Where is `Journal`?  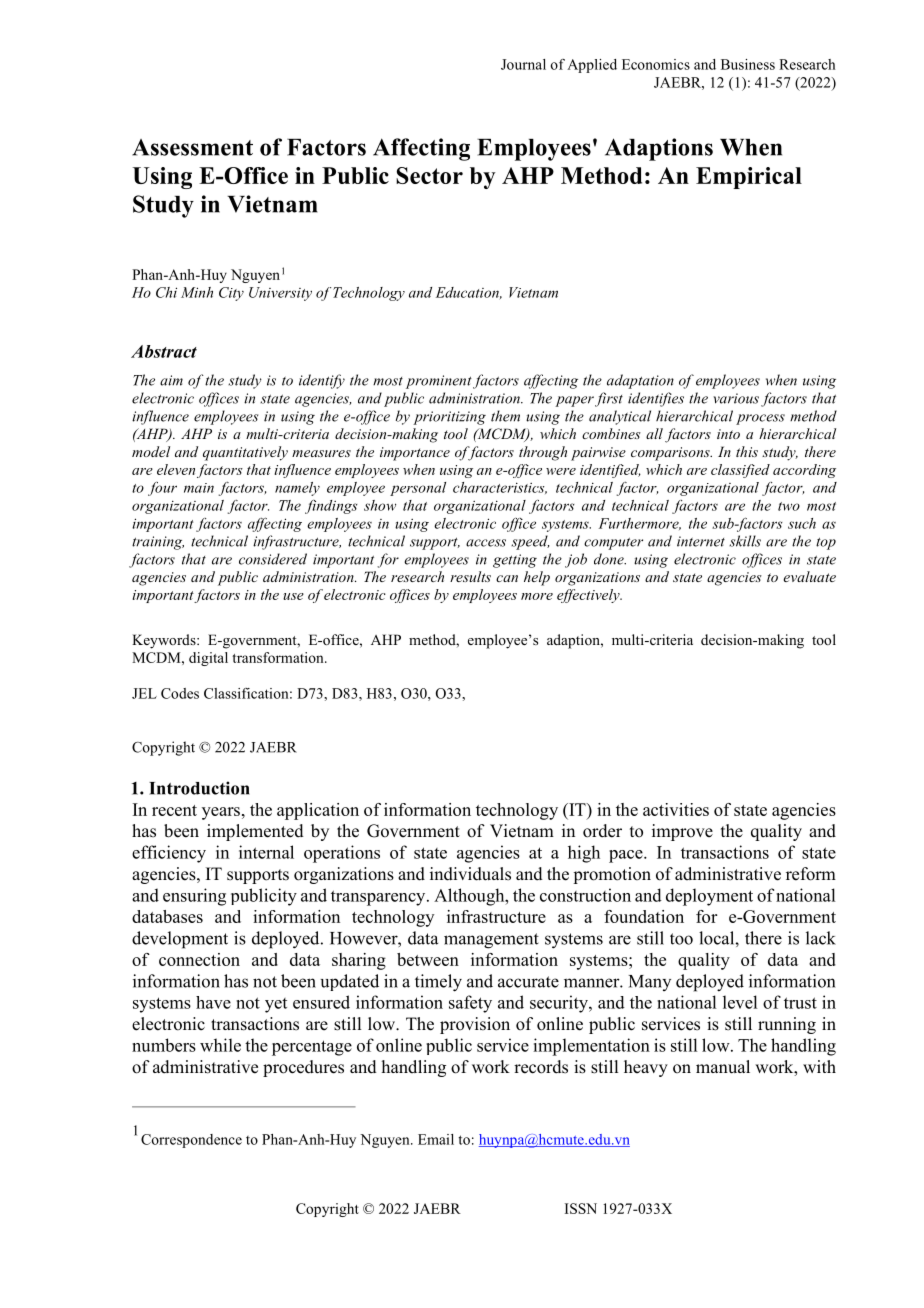 Journal is located at coordinates (523, 64).
